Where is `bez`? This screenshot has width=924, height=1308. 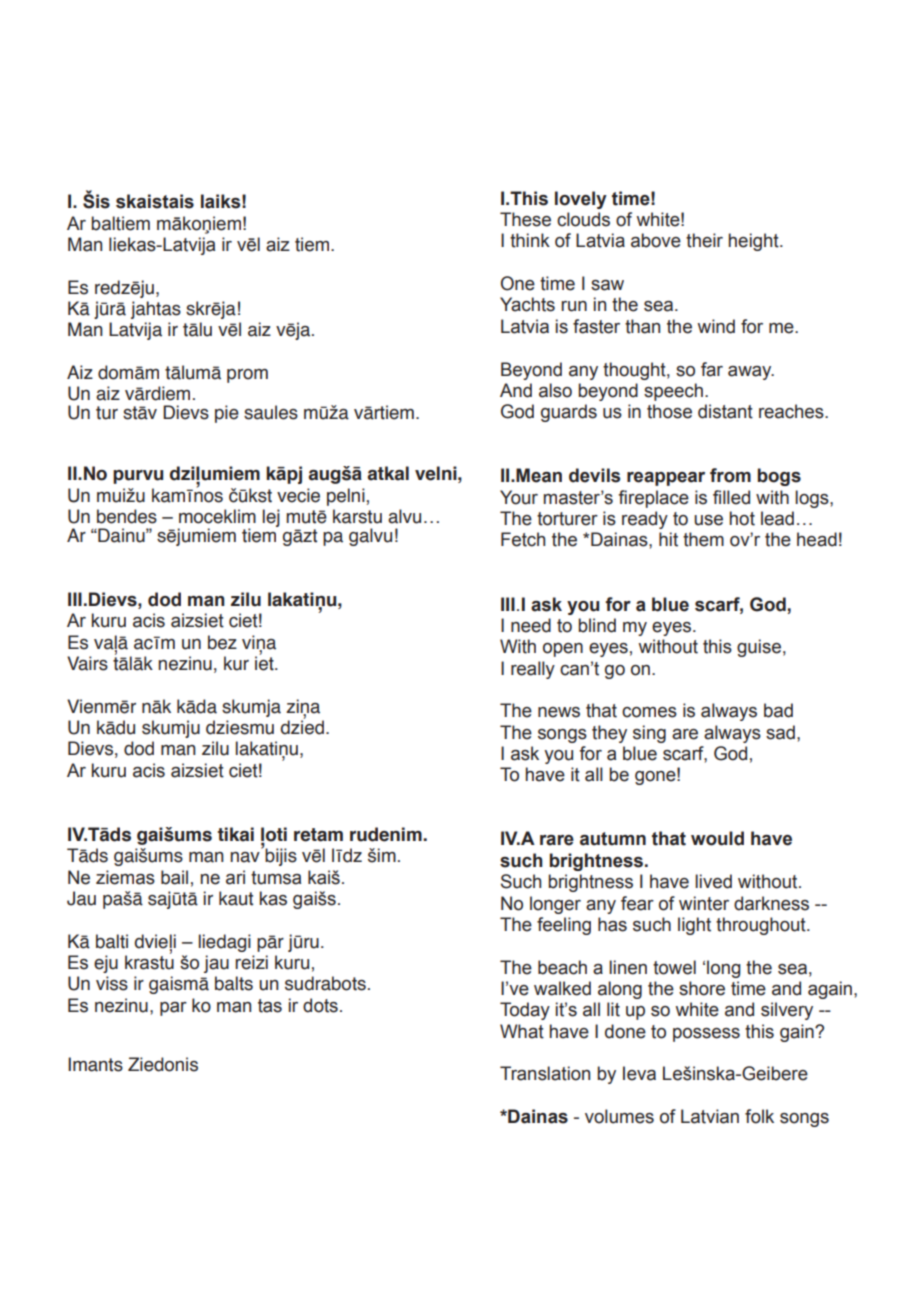
bez is located at coordinates (222, 642).
